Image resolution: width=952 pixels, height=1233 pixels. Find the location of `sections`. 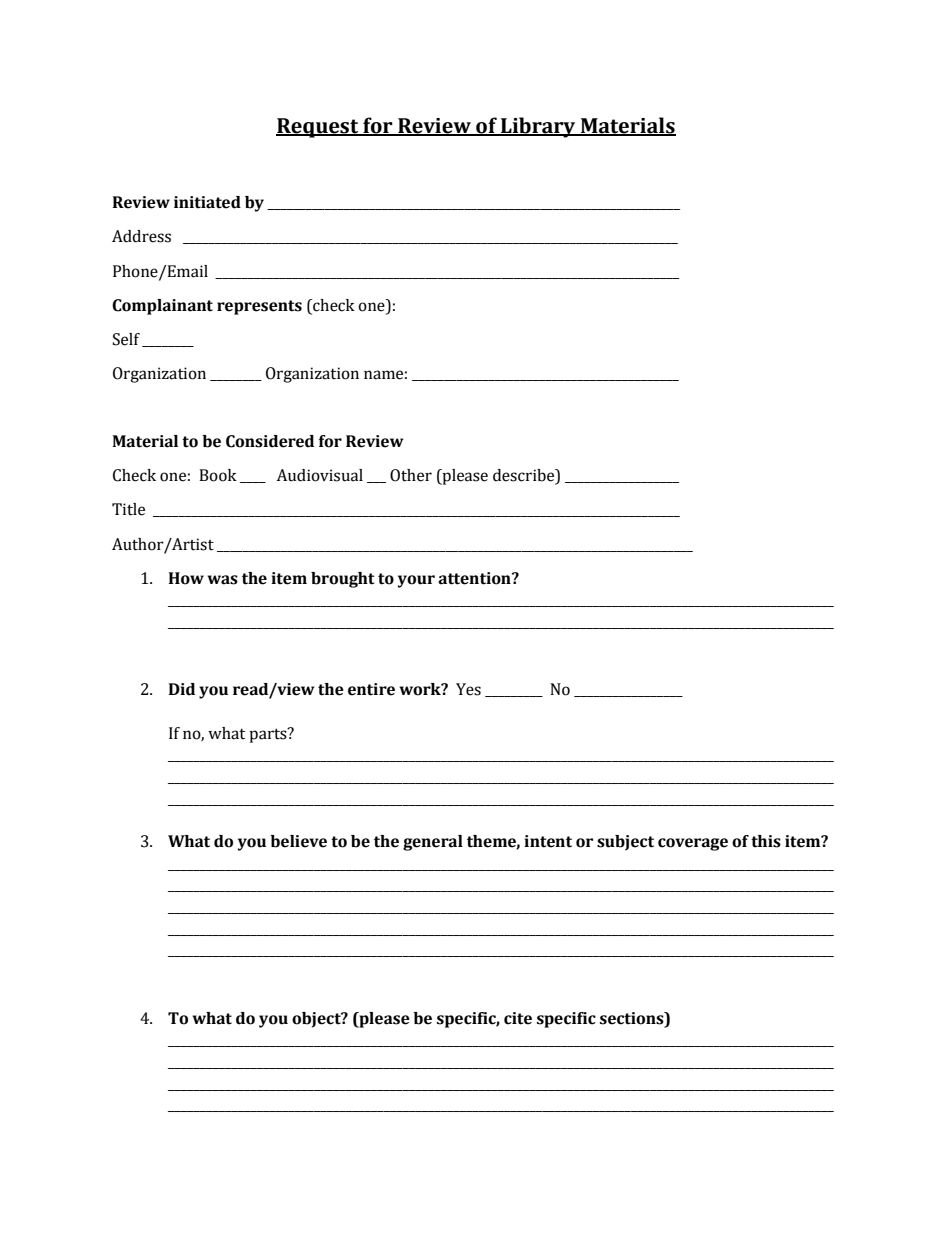

sections is located at coordinates (633, 1018).
